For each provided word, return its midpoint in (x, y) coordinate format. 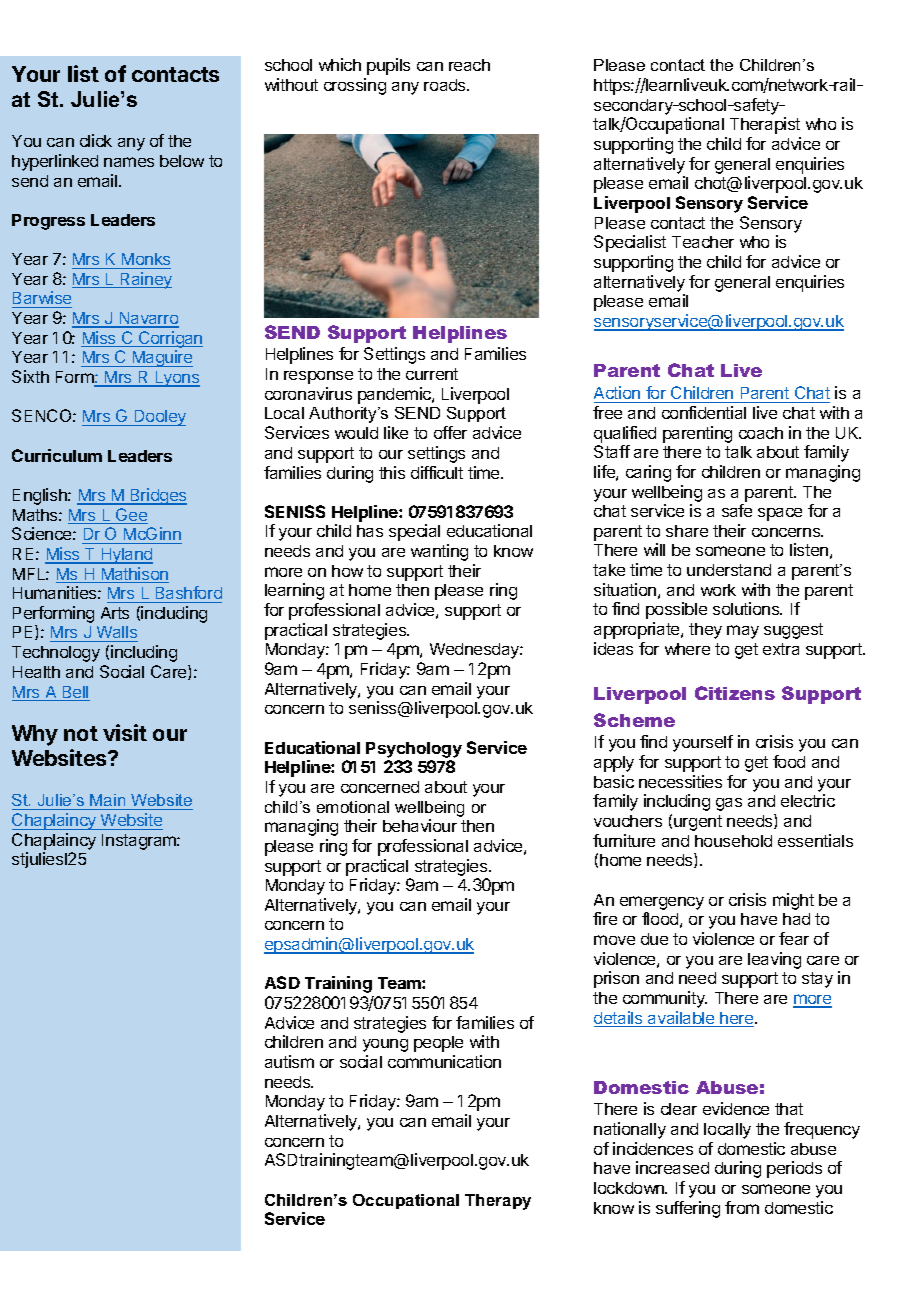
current (432, 374)
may (743, 632)
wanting (439, 552)
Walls (116, 634)
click (96, 140)
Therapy (498, 1202)
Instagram (140, 842)
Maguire (161, 358)
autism (289, 1061)
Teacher (703, 242)
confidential (704, 412)
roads (446, 85)
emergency (662, 903)
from (742, 1207)
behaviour (420, 825)
